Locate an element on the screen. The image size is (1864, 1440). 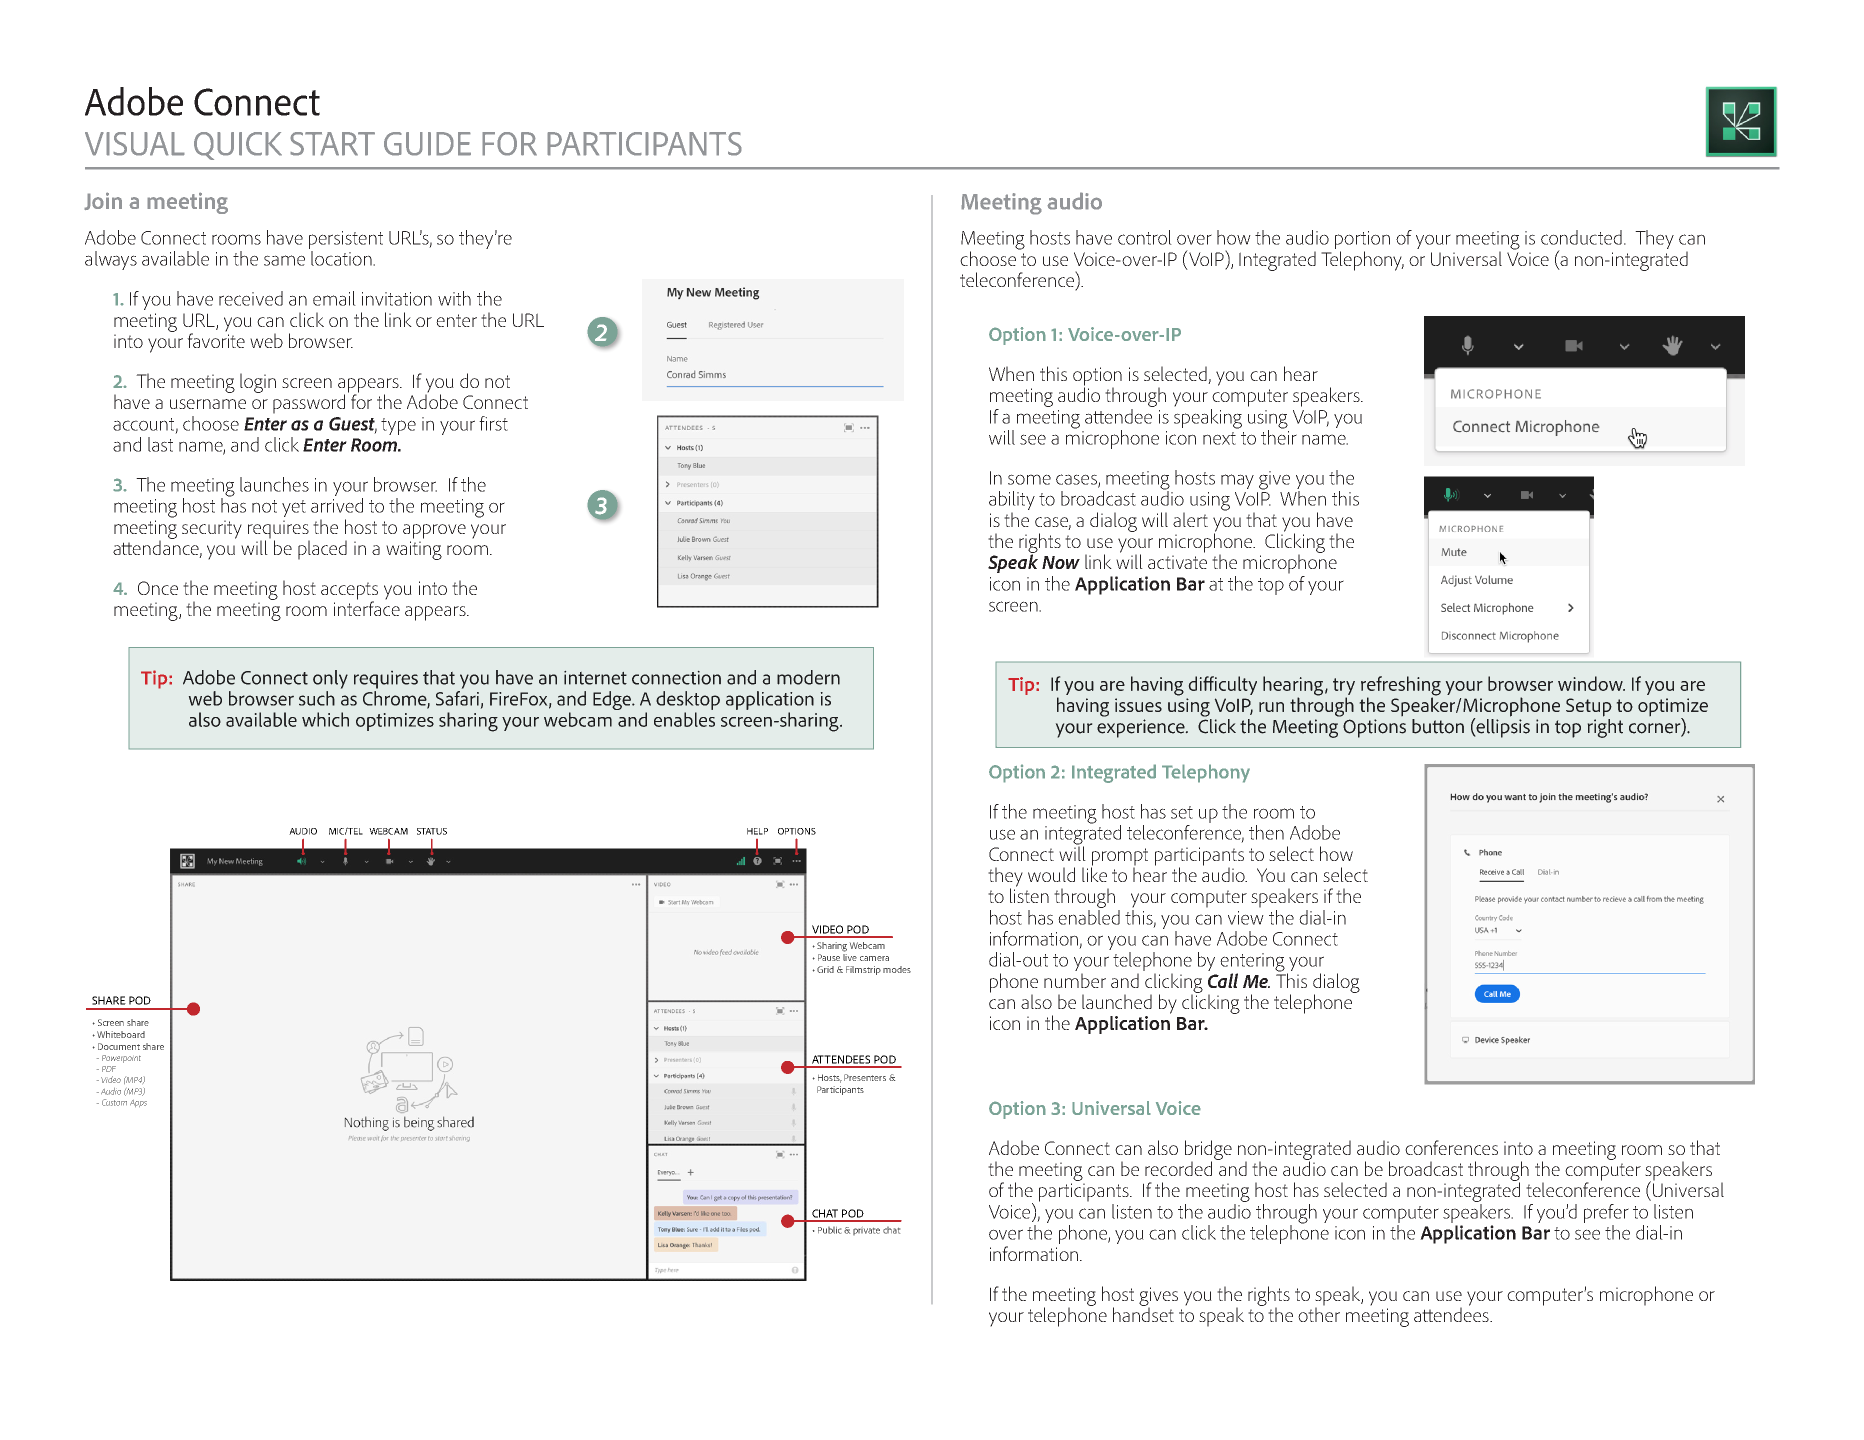
private is located at coordinates (866, 1231).
